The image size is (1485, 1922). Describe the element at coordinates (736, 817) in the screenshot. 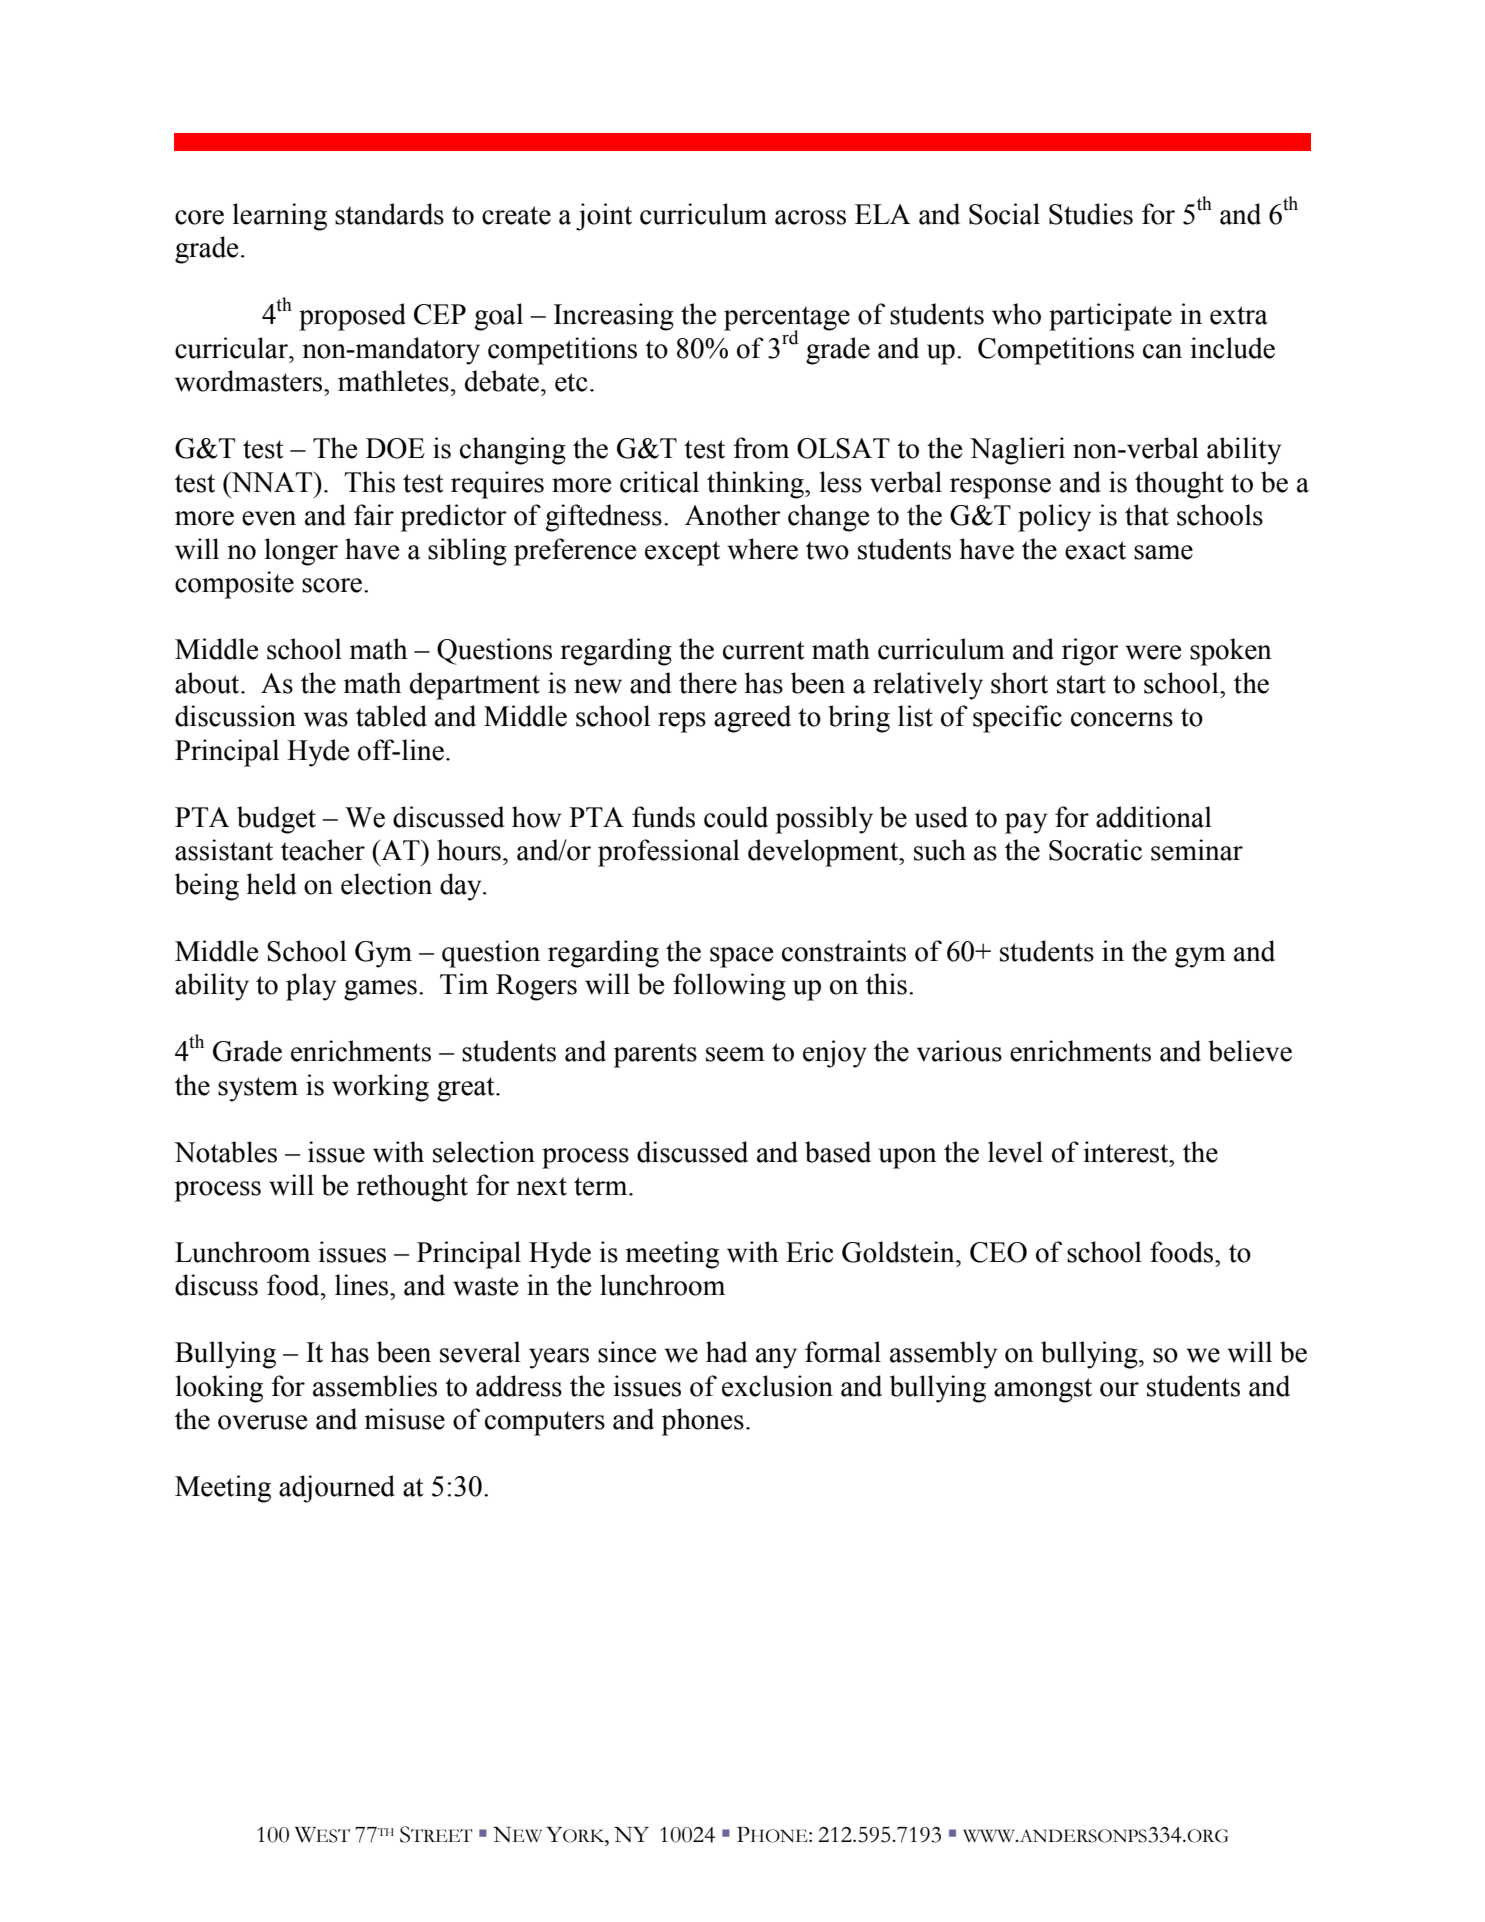

I see `could` at that location.
